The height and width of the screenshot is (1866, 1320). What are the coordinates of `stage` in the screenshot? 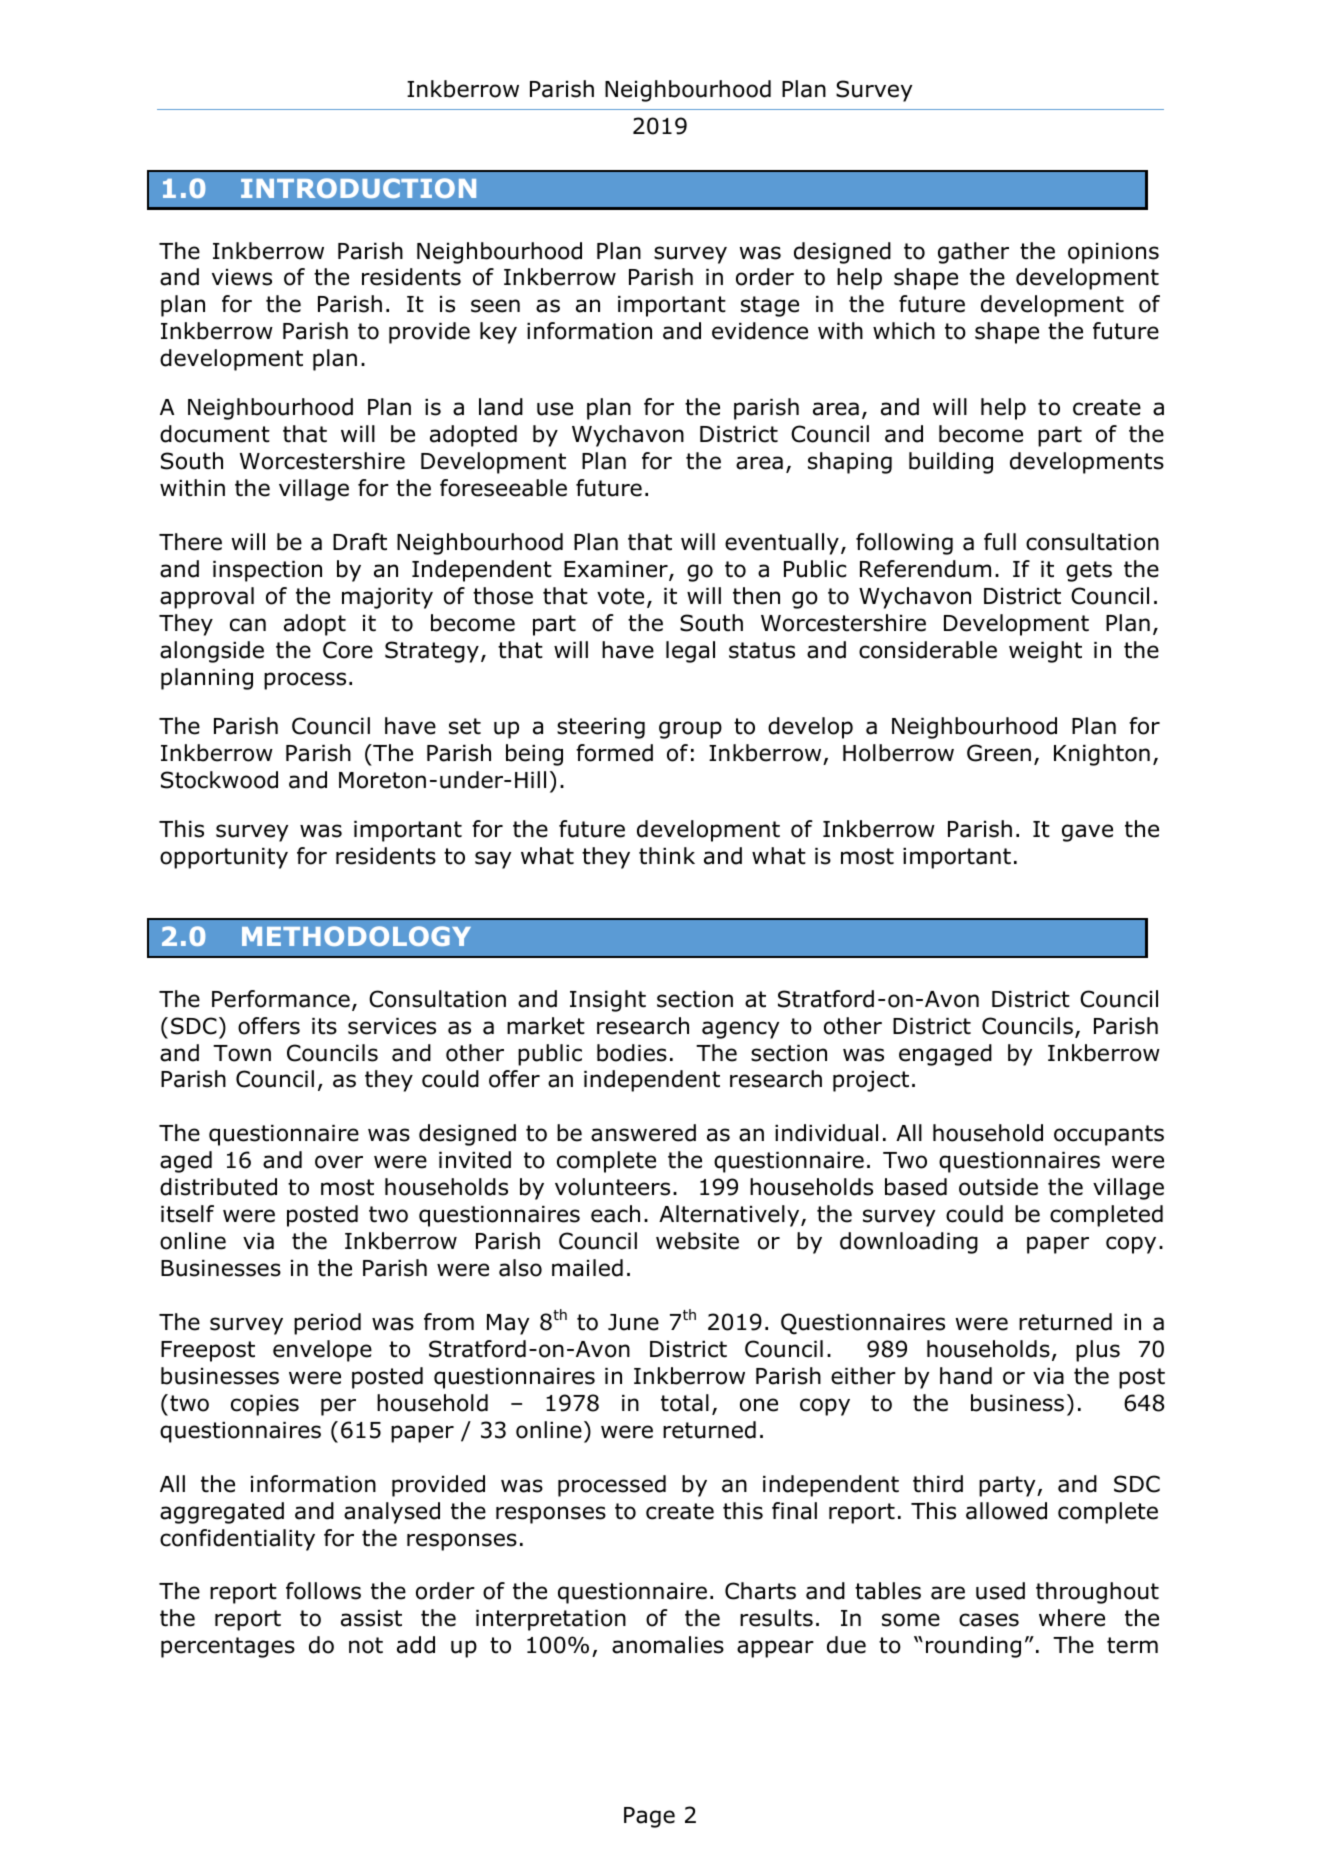 It's located at (770, 306).
